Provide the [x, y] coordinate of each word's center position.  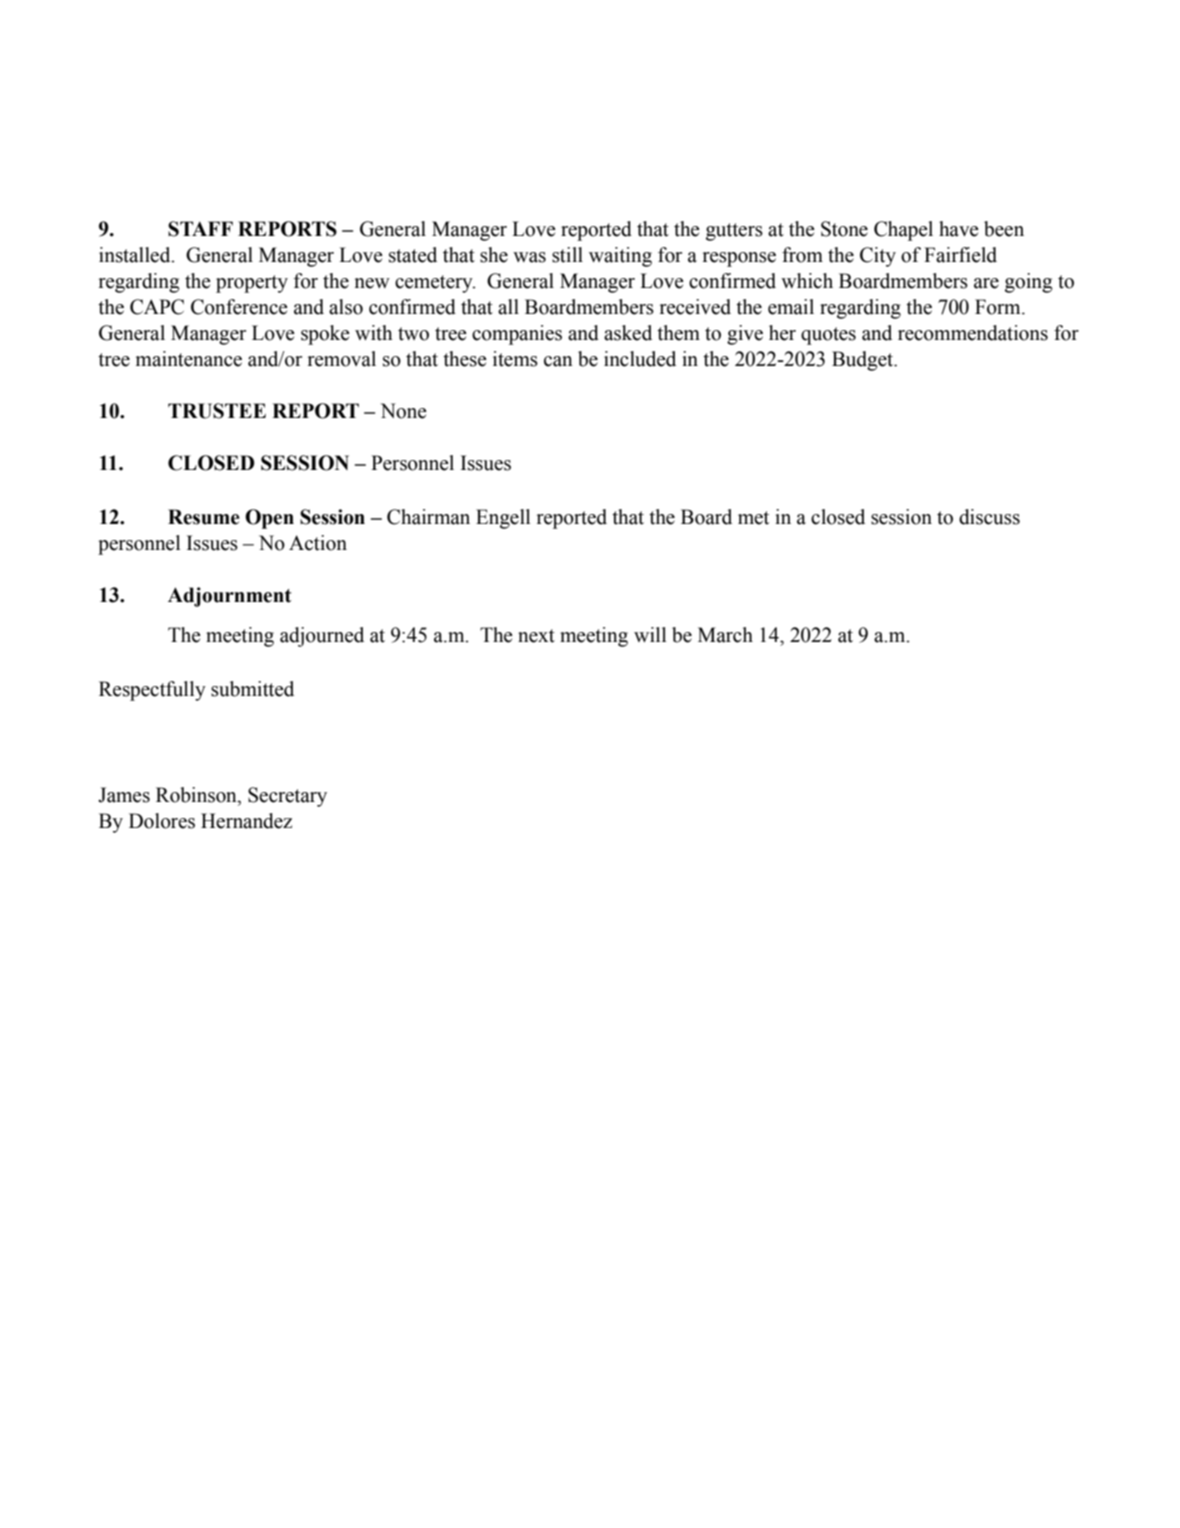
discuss [989, 517]
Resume [204, 517]
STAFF [200, 229]
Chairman [428, 517]
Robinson [197, 795]
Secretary [287, 797]
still [567, 255]
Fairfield [960, 255]
